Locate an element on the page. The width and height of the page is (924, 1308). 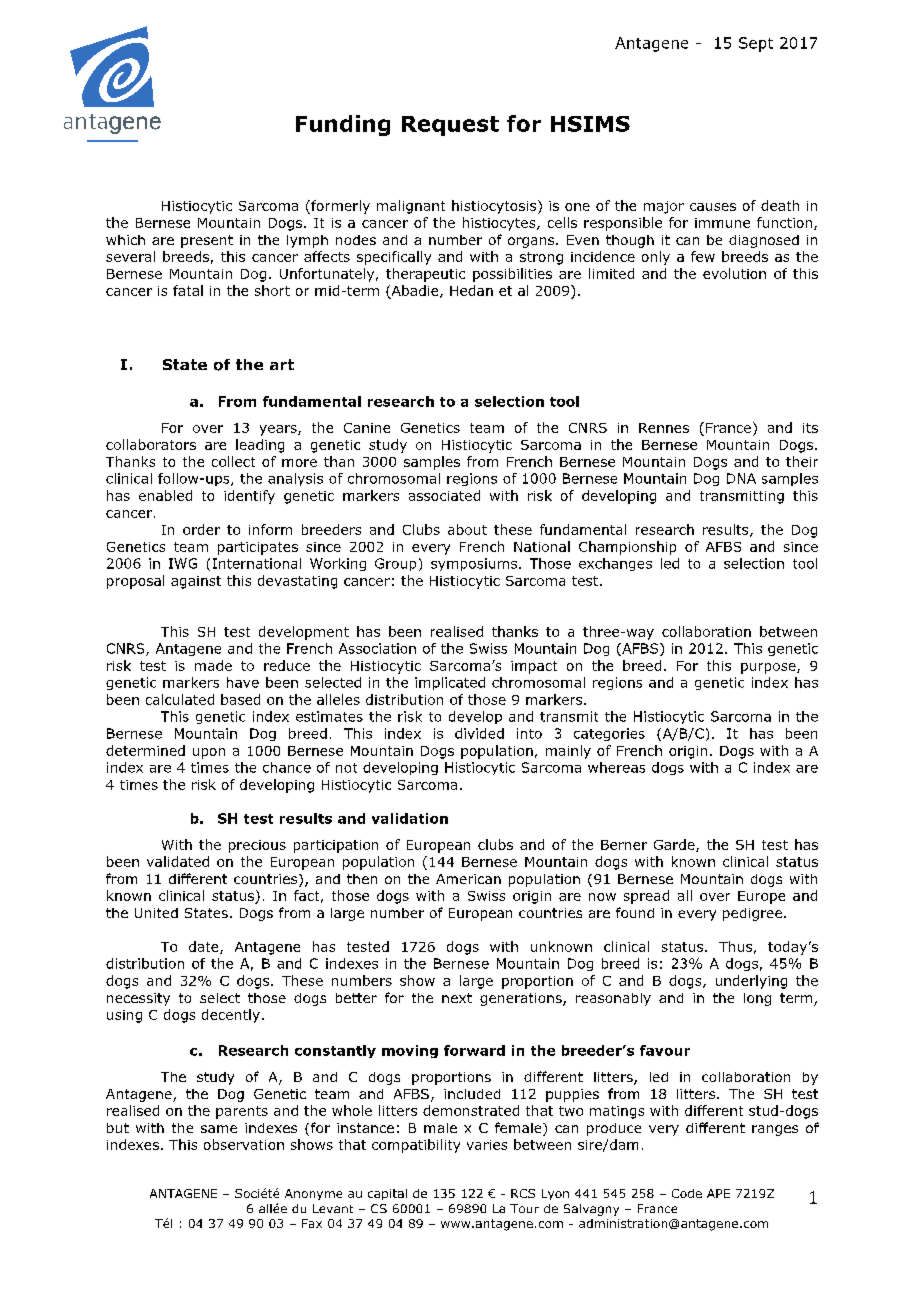
observation is located at coordinates (244, 1144).
